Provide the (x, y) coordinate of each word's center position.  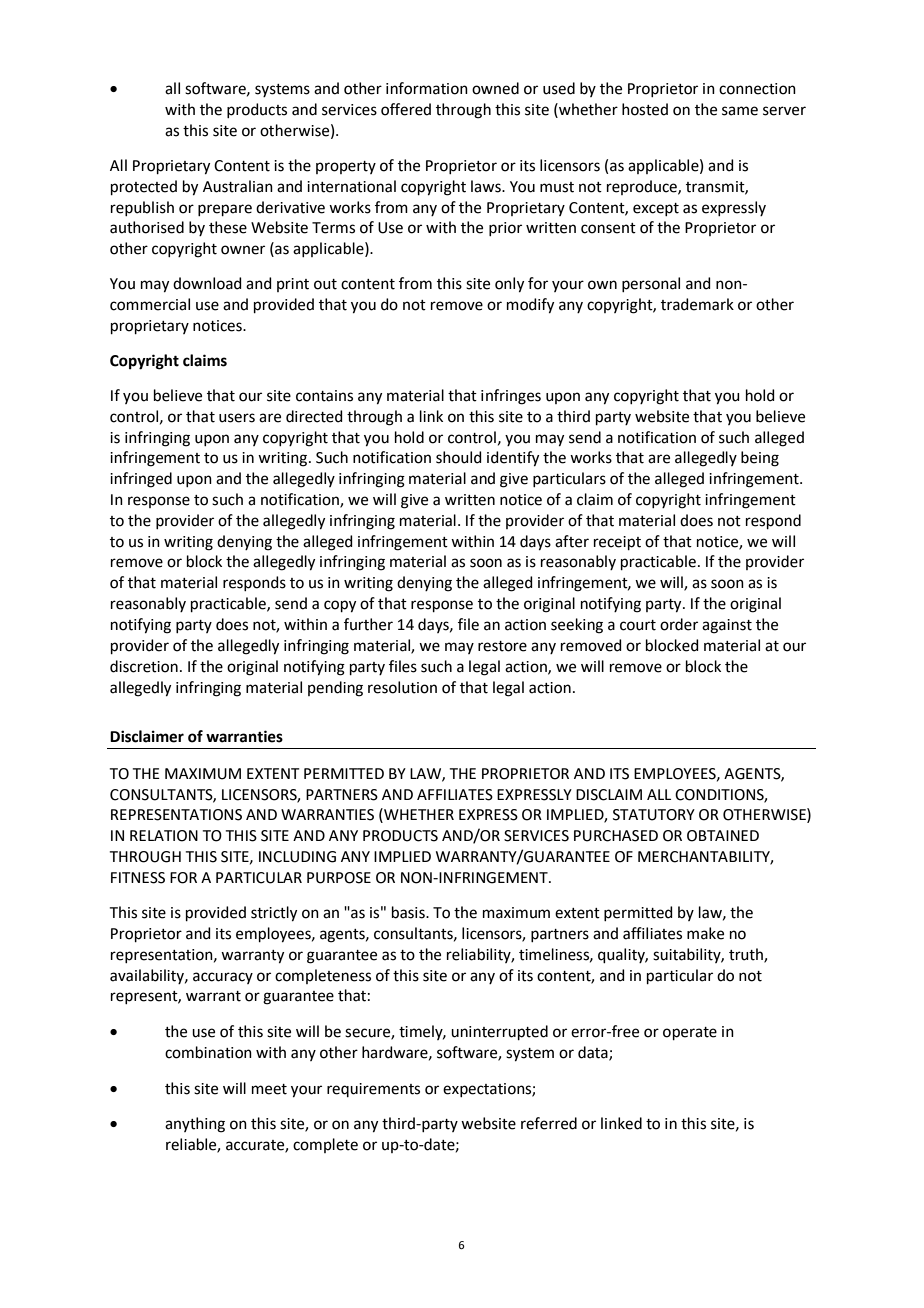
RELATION (164, 836)
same (740, 111)
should (459, 457)
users (237, 418)
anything (195, 1125)
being (760, 459)
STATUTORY (654, 815)
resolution (402, 687)
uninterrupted (499, 1032)
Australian (238, 186)
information (427, 88)
